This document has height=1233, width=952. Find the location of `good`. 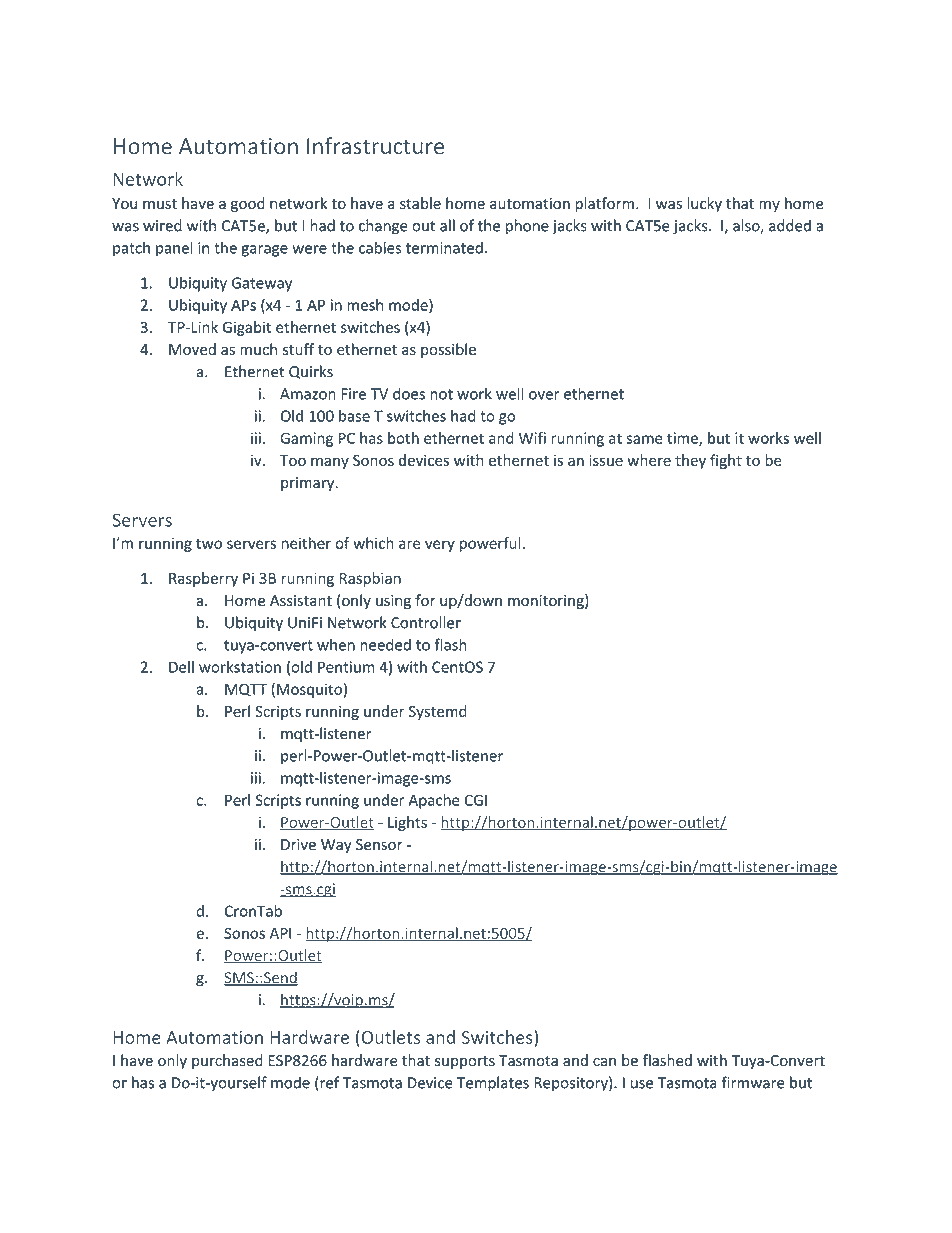

good is located at coordinates (248, 204).
